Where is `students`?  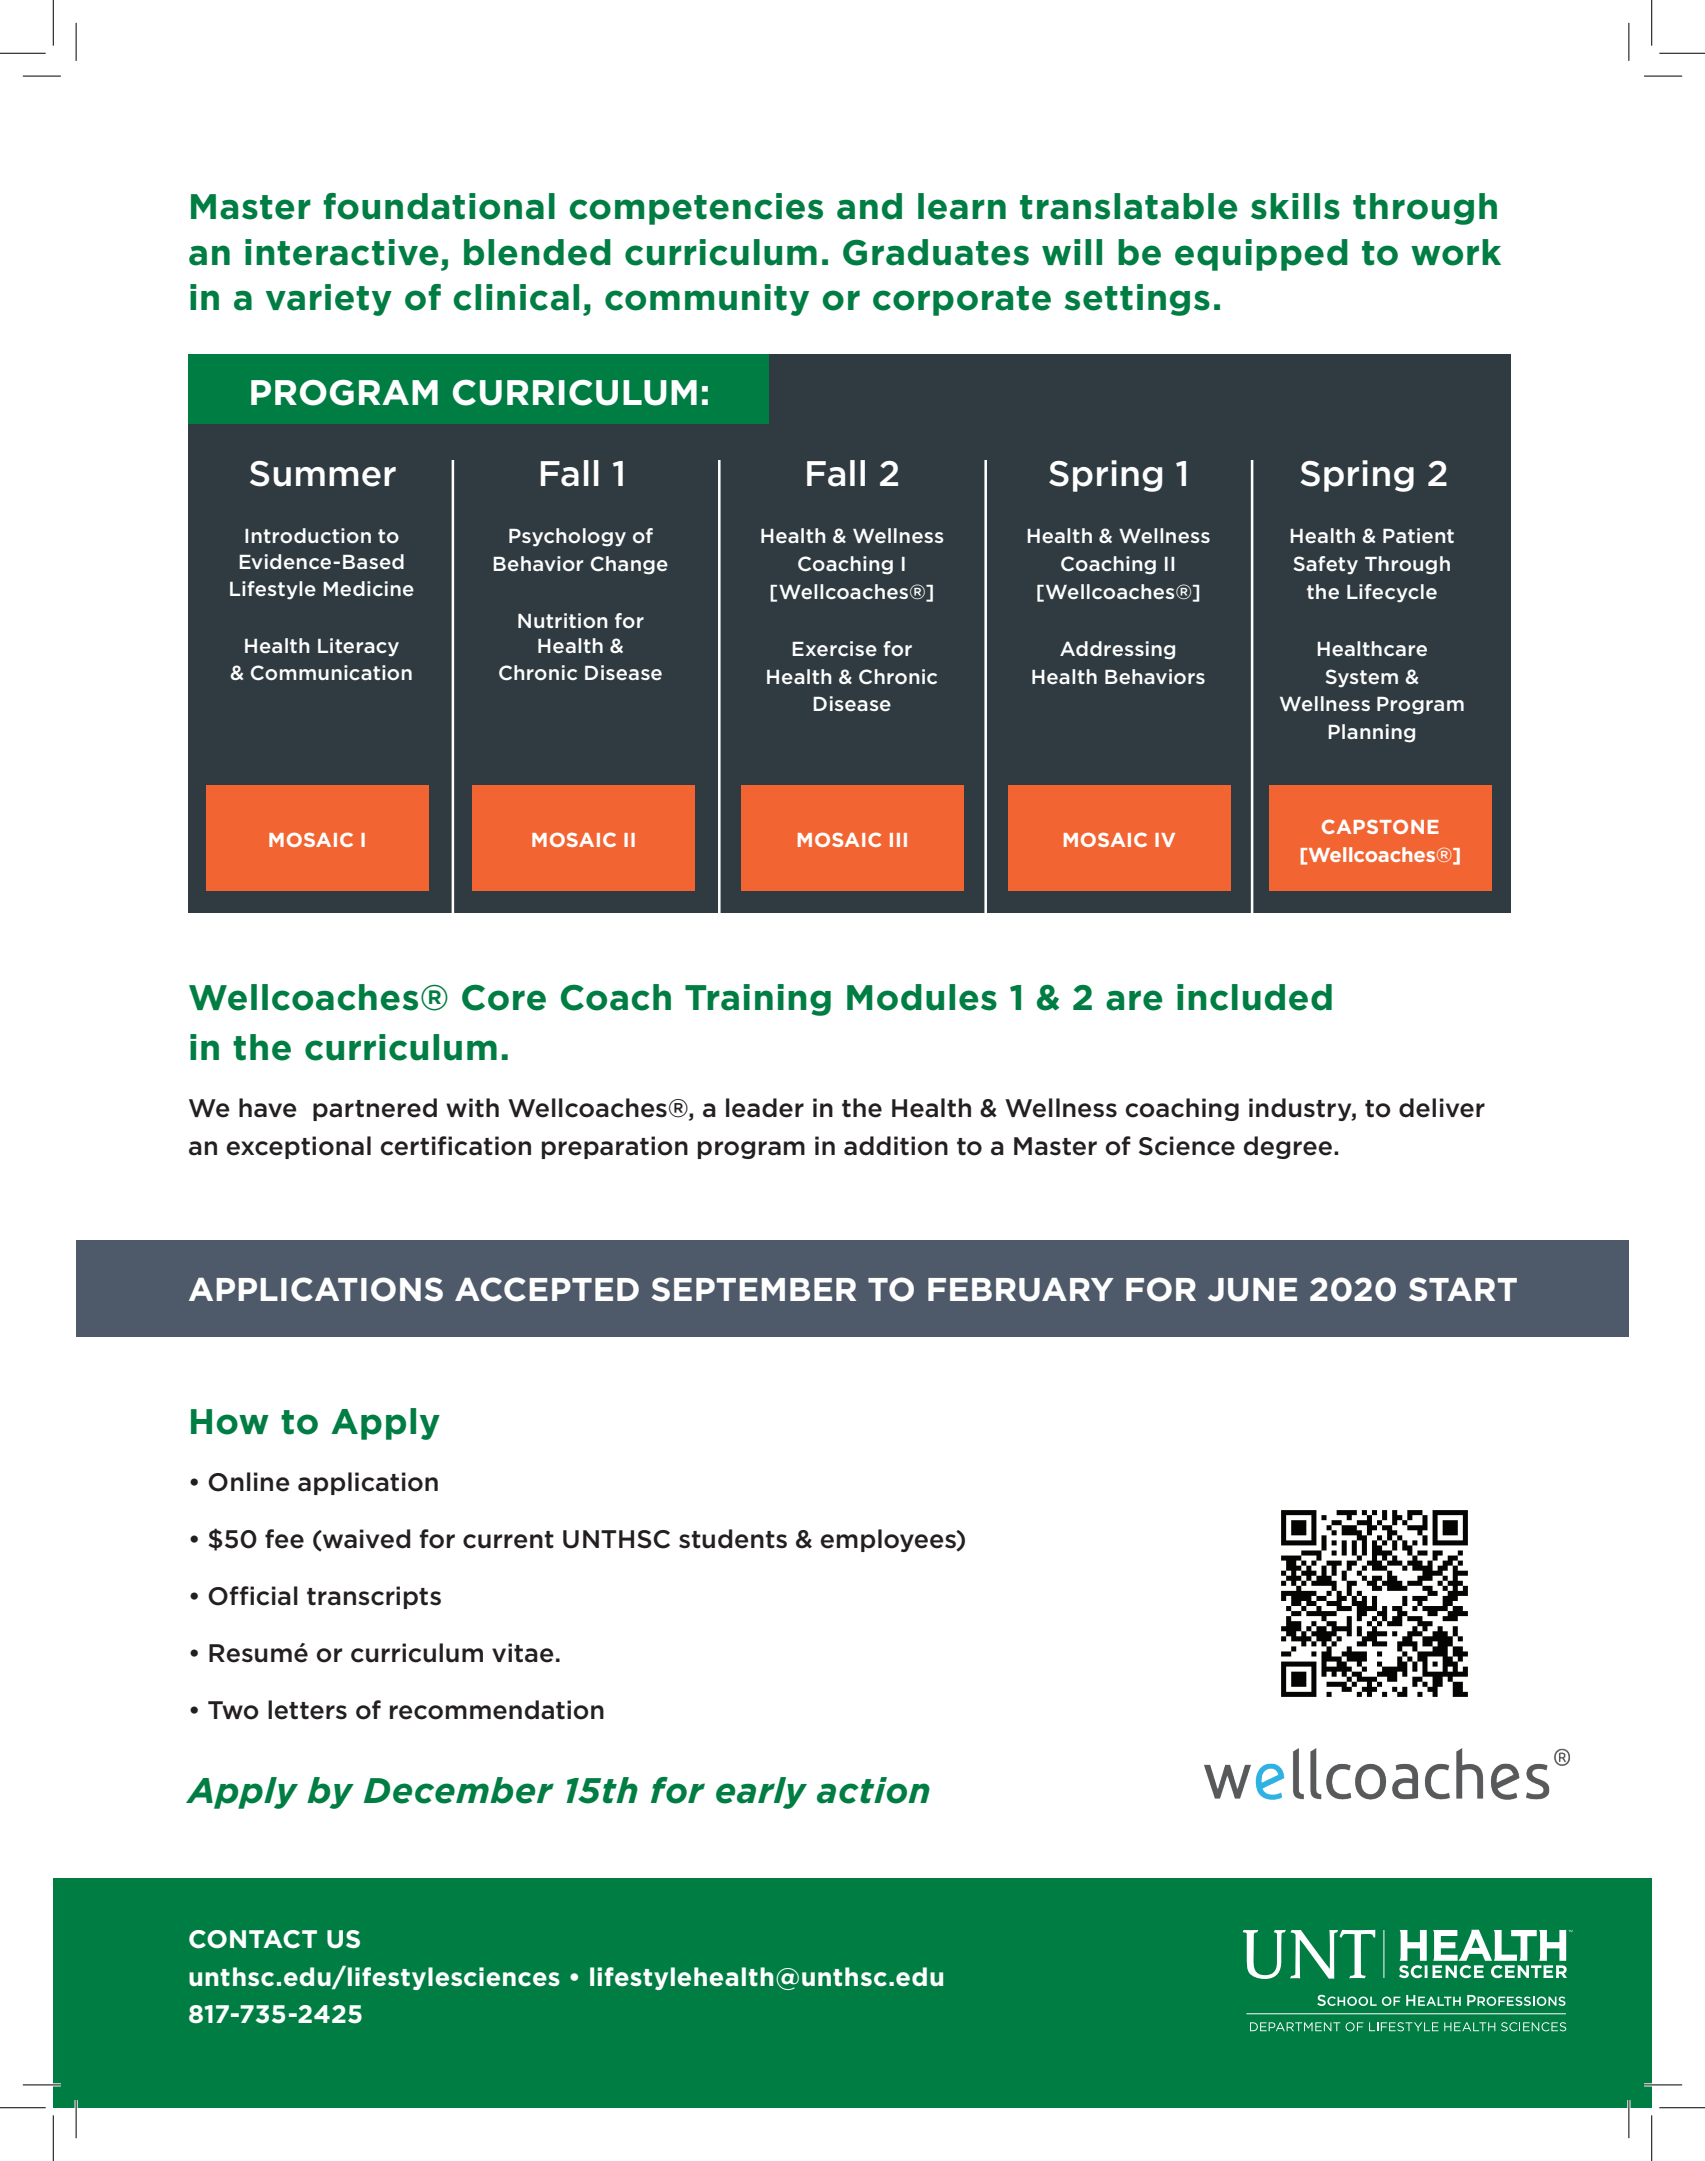 students is located at coordinates (733, 1539).
